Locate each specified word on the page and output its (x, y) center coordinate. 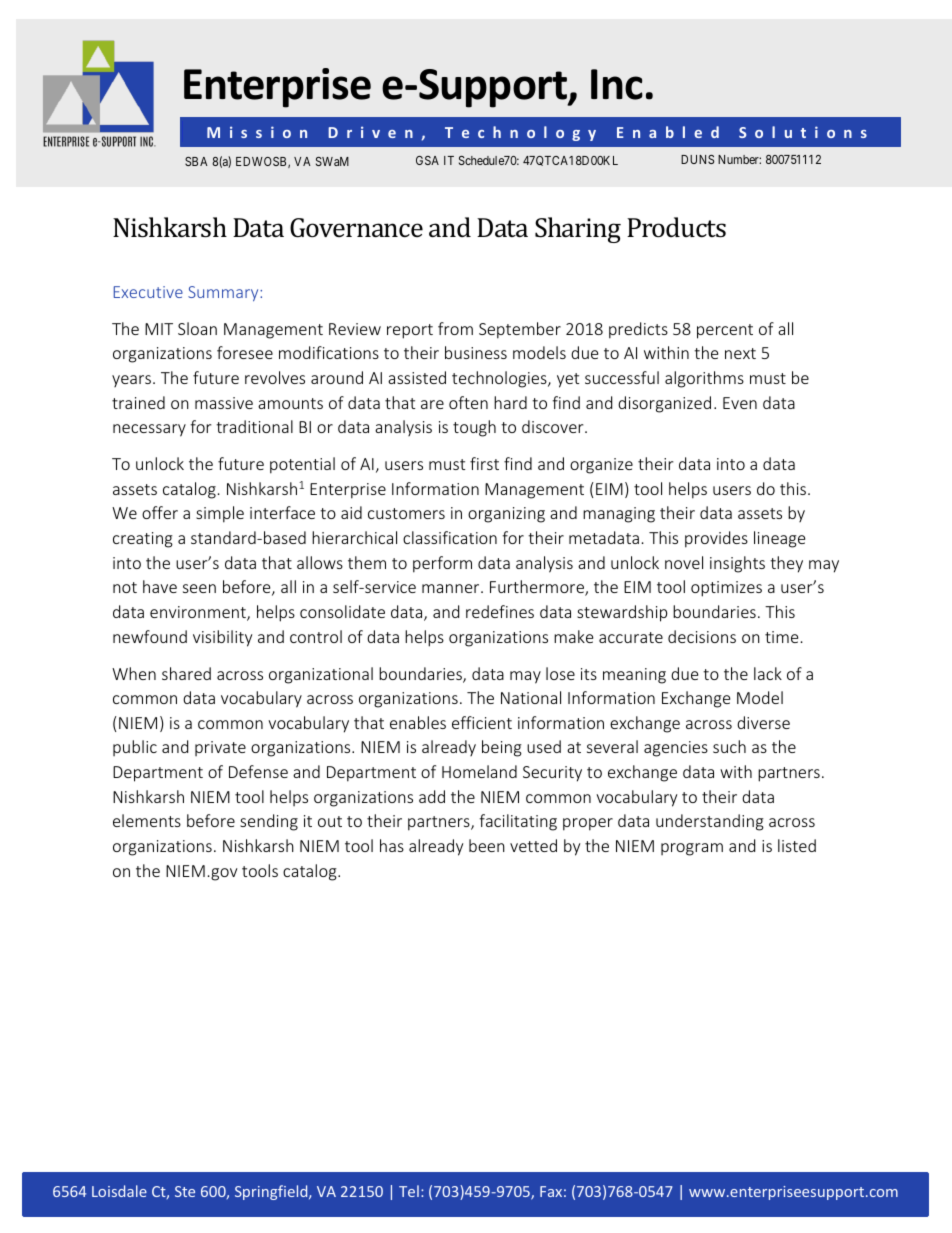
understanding (710, 822)
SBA (196, 161)
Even (740, 403)
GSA (427, 160)
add (432, 796)
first (484, 463)
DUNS (697, 159)
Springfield (272, 1192)
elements (147, 820)
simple (220, 514)
